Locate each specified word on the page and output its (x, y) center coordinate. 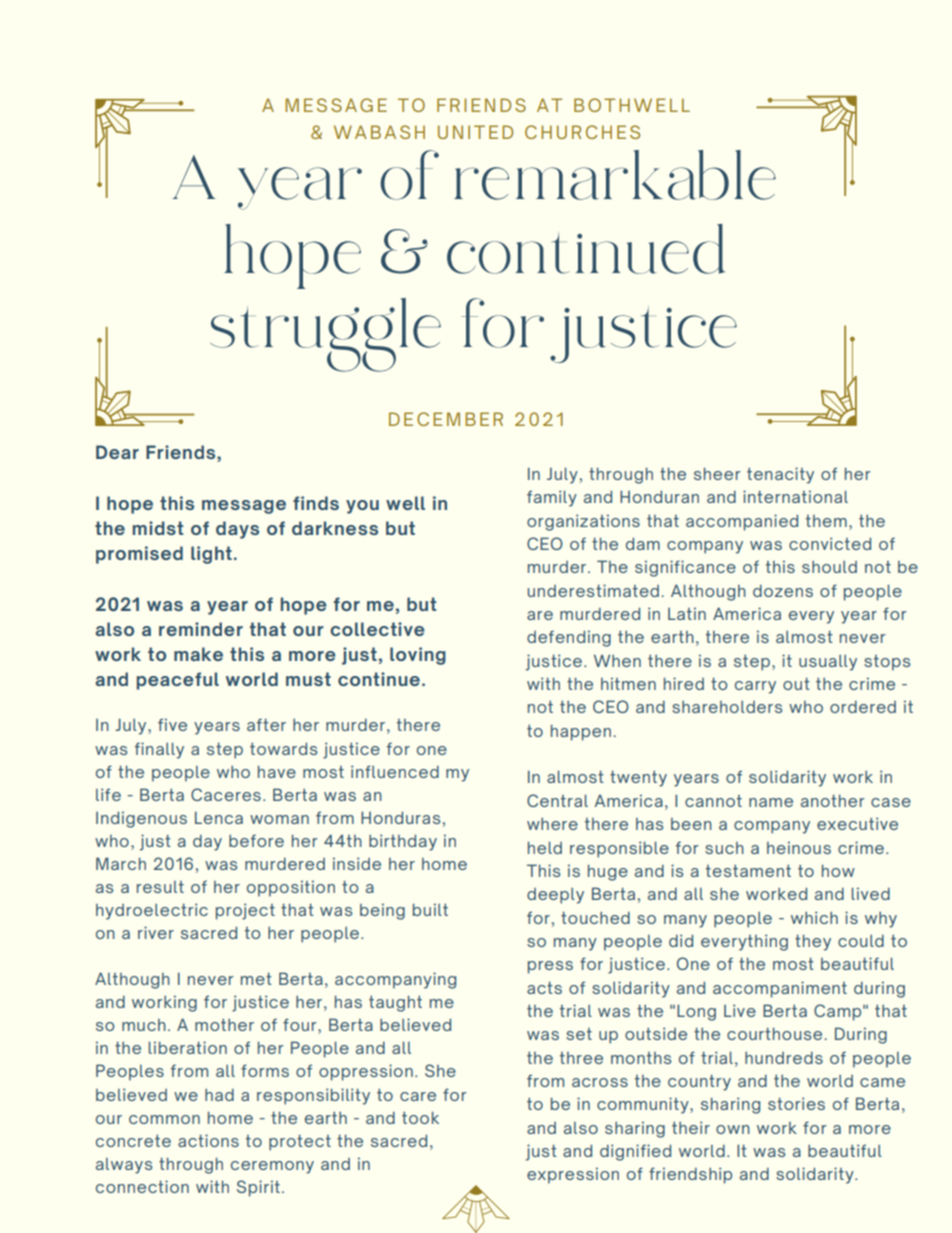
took (420, 1117)
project (245, 911)
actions (208, 1140)
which (814, 917)
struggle (325, 335)
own (733, 1129)
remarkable (615, 175)
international (795, 496)
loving (418, 656)
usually (828, 663)
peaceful (178, 681)
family (552, 498)
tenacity (780, 475)
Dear (117, 452)
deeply (555, 896)
